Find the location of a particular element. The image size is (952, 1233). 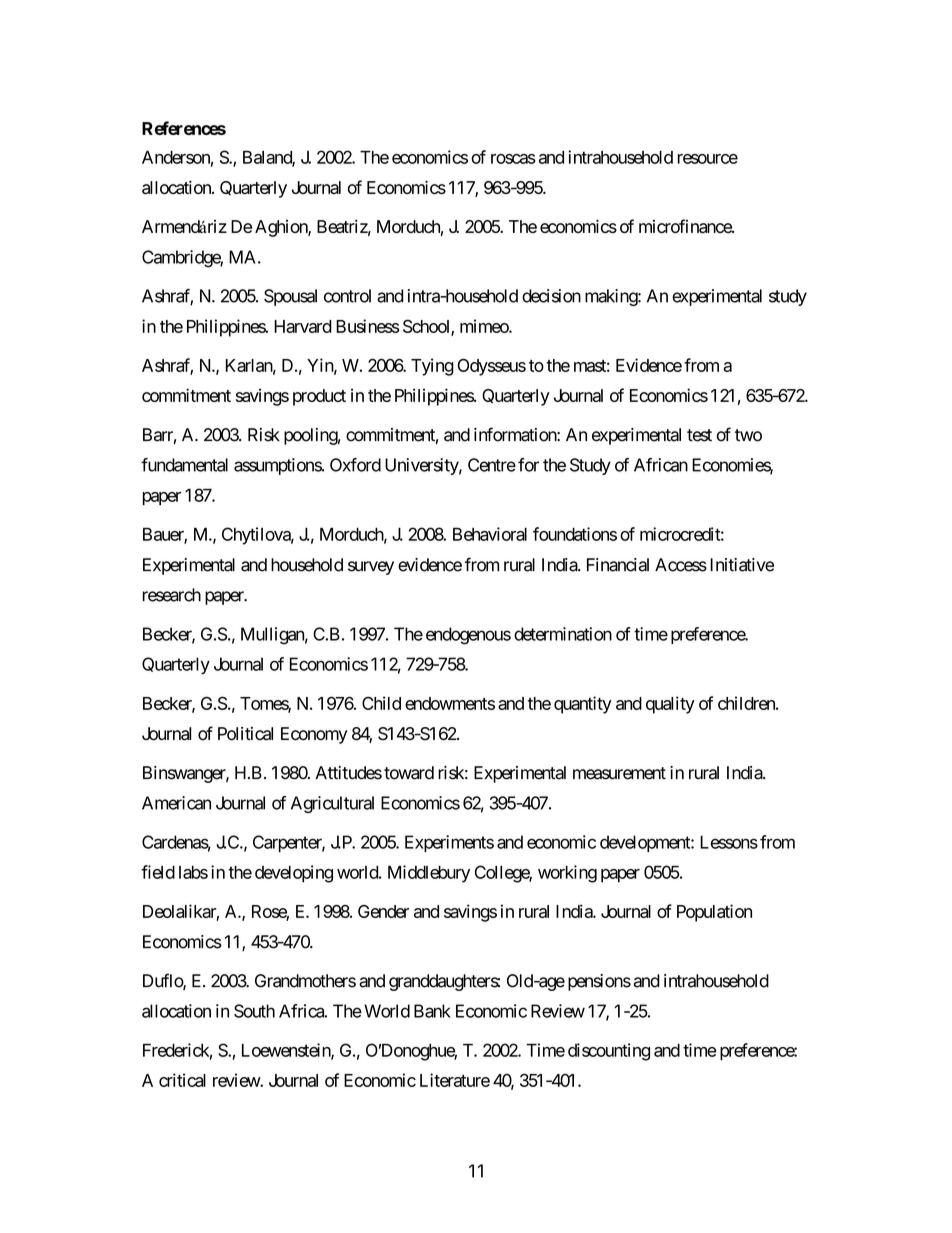

determination is located at coordinates (563, 634).
